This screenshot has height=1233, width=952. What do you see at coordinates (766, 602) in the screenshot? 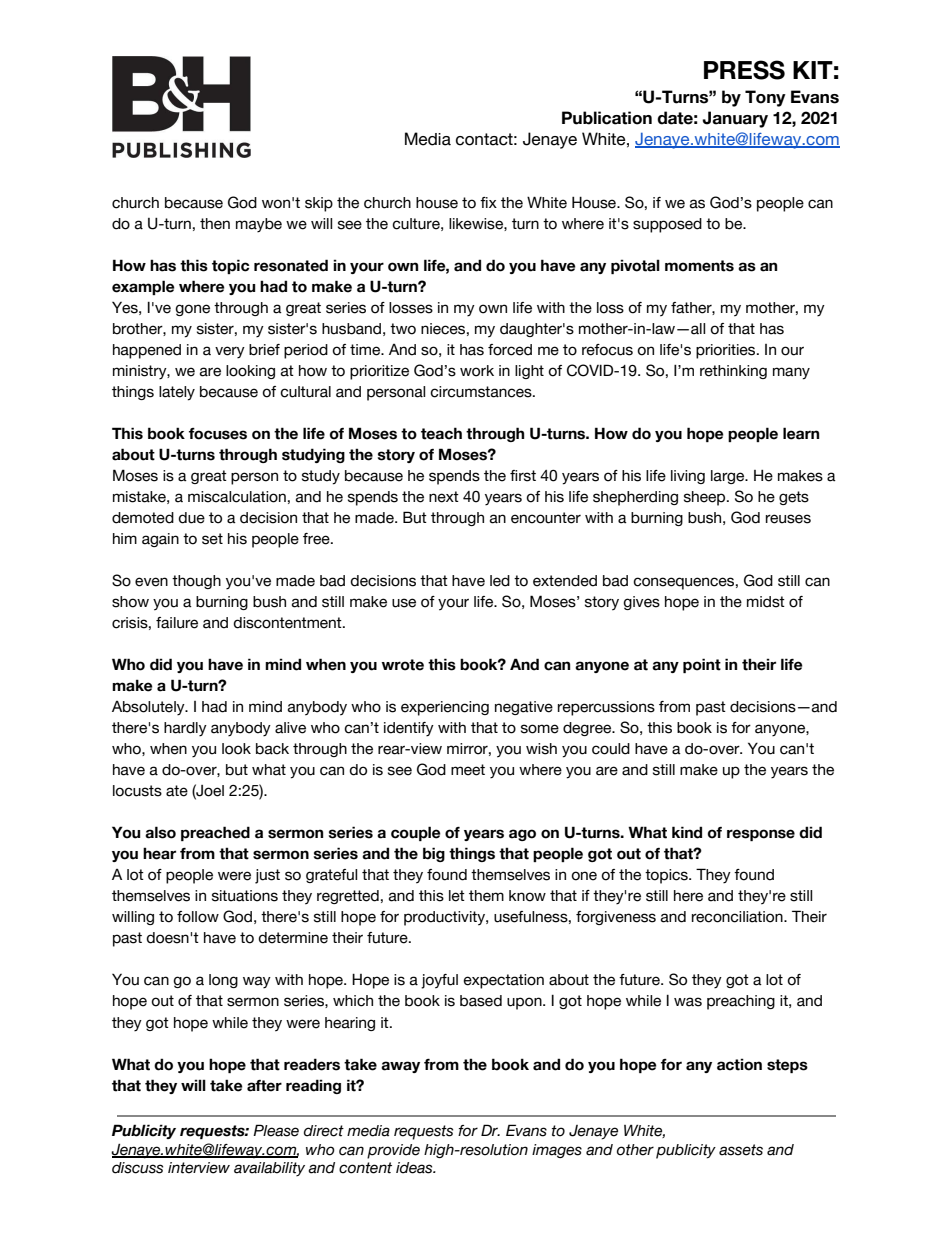
I see `midst` at bounding box center [766, 602].
